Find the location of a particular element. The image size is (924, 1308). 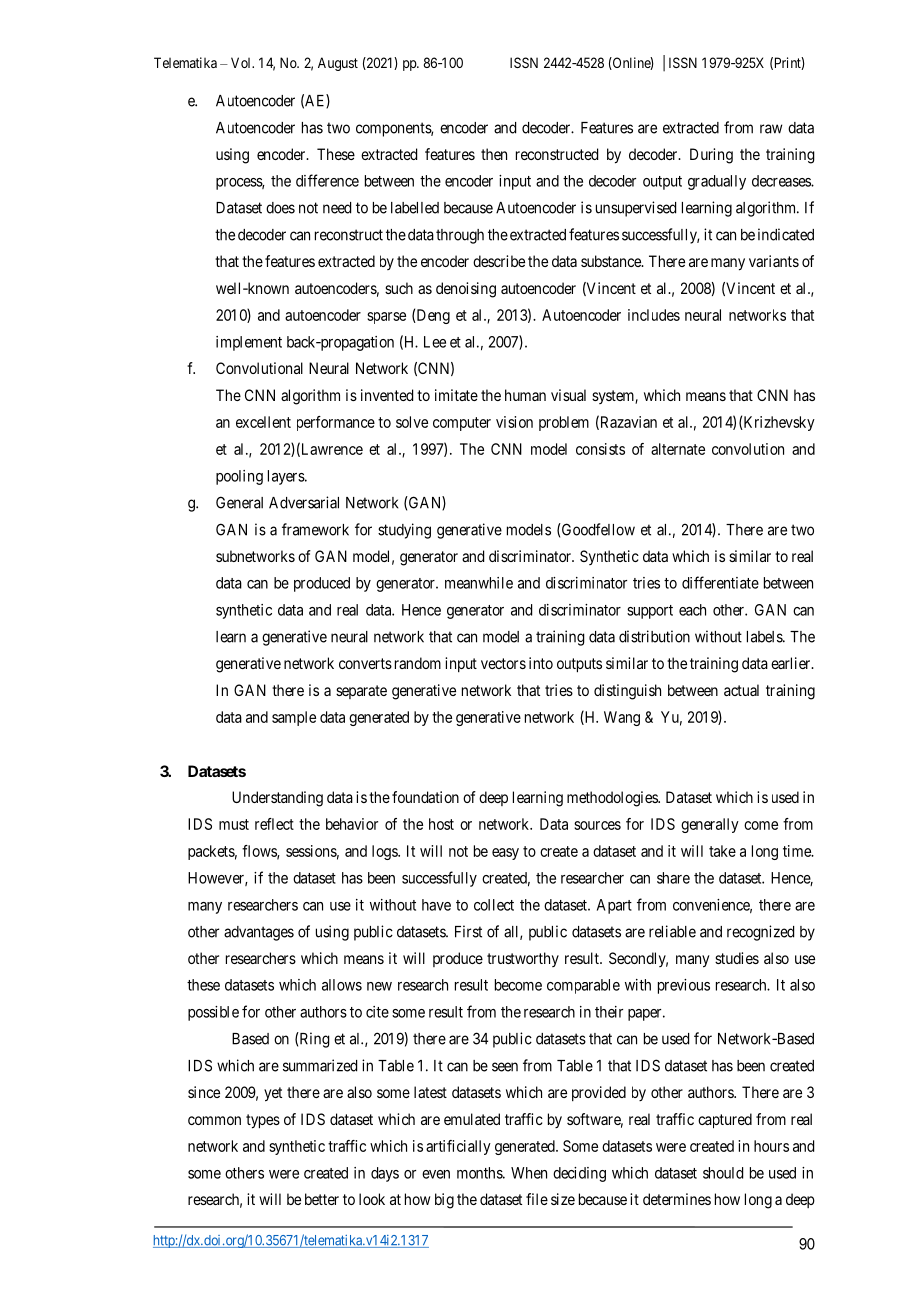

types is located at coordinates (263, 1121).
